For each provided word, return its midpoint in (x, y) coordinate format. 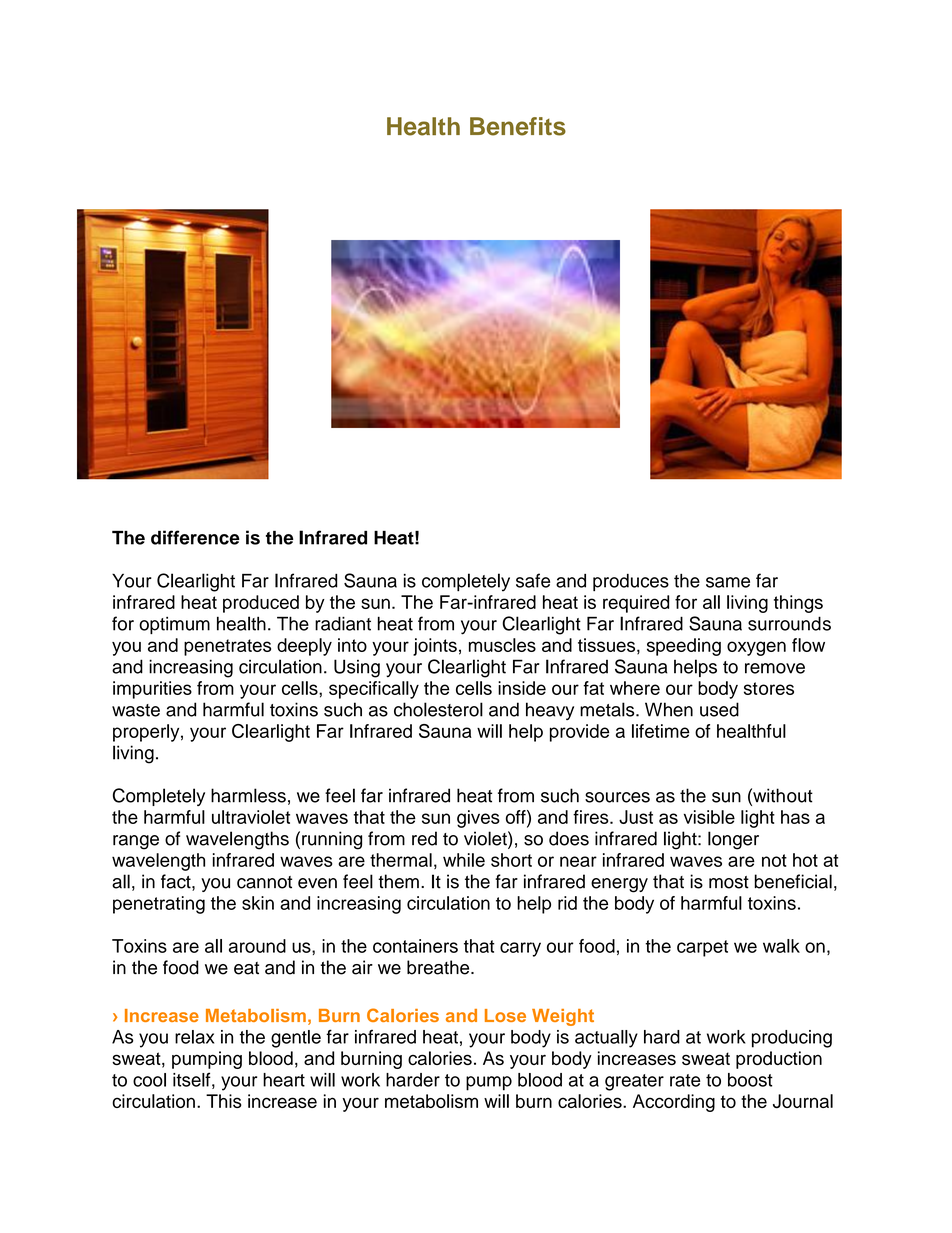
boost (750, 1080)
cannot (264, 882)
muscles (502, 645)
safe (533, 580)
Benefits (518, 126)
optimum (174, 625)
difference (195, 537)
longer (733, 840)
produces (631, 582)
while (464, 860)
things (798, 604)
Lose (505, 1015)
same (728, 582)
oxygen (756, 648)
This (224, 1101)
